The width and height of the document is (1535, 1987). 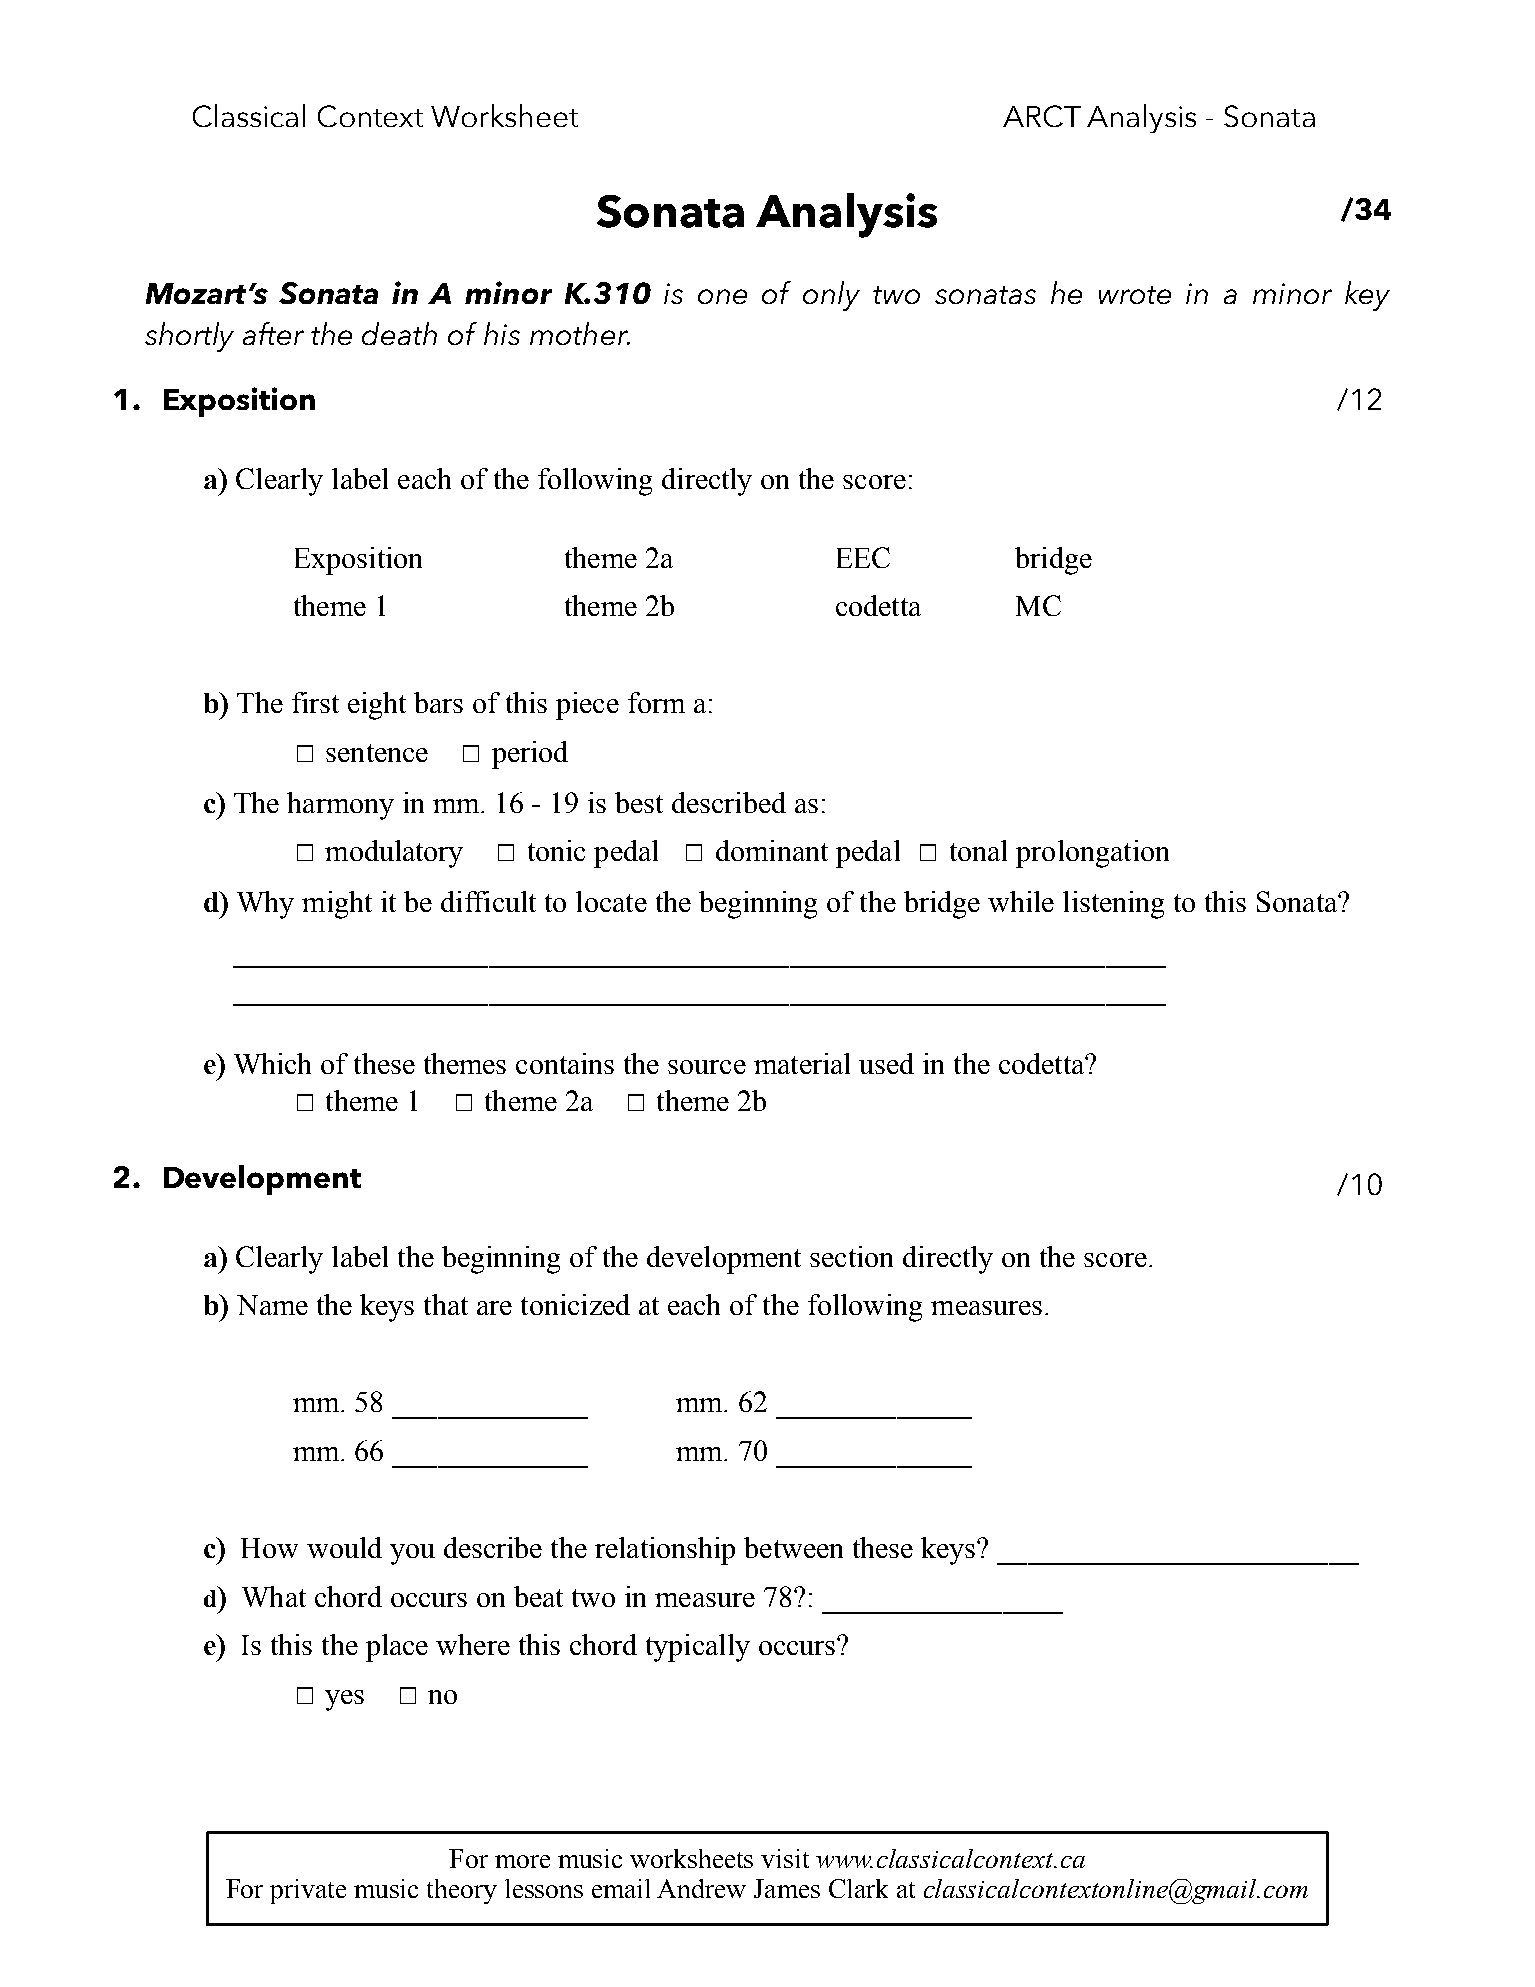 I want to click on source, so click(x=707, y=1067).
